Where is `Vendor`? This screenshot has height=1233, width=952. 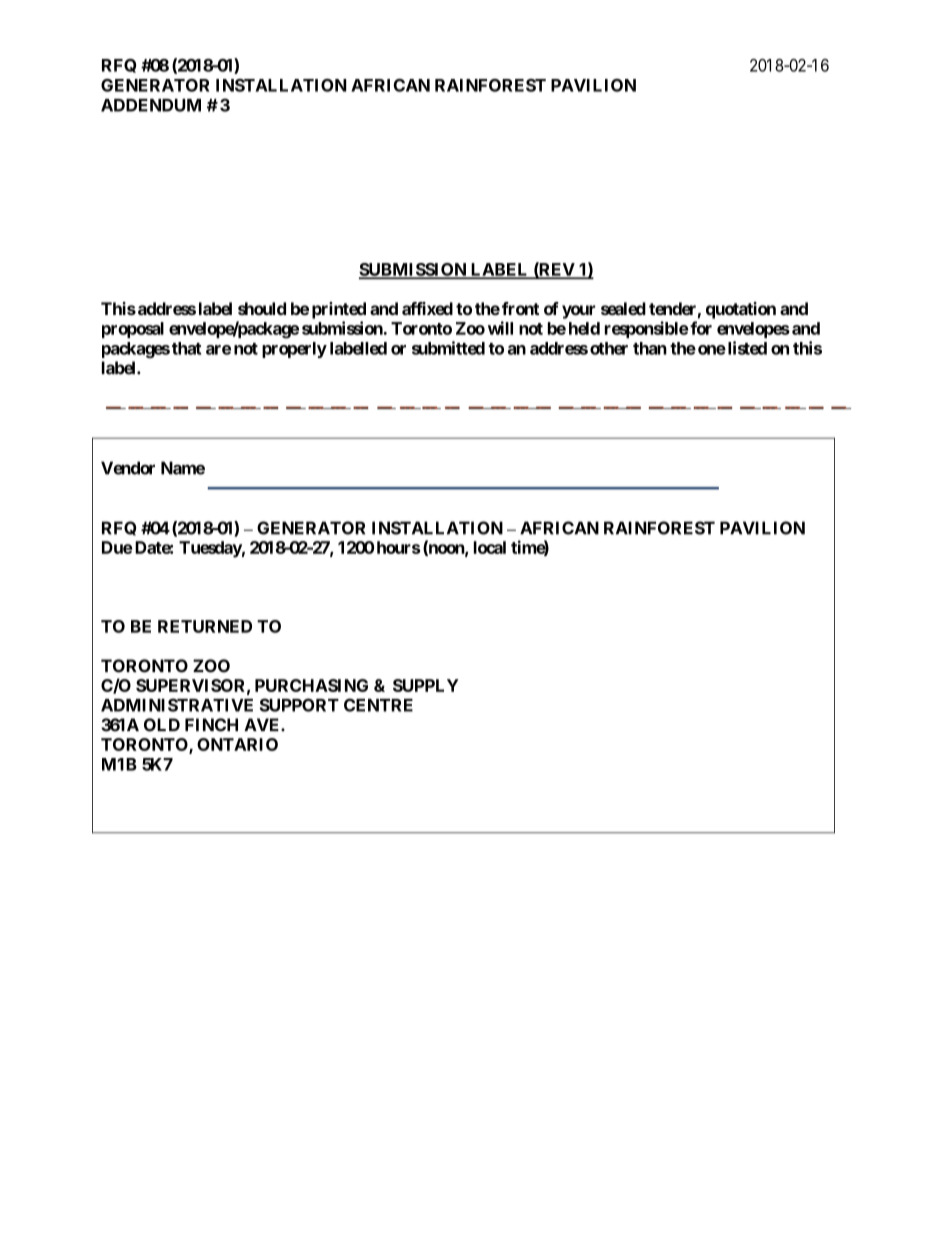 Vendor is located at coordinates (128, 468).
